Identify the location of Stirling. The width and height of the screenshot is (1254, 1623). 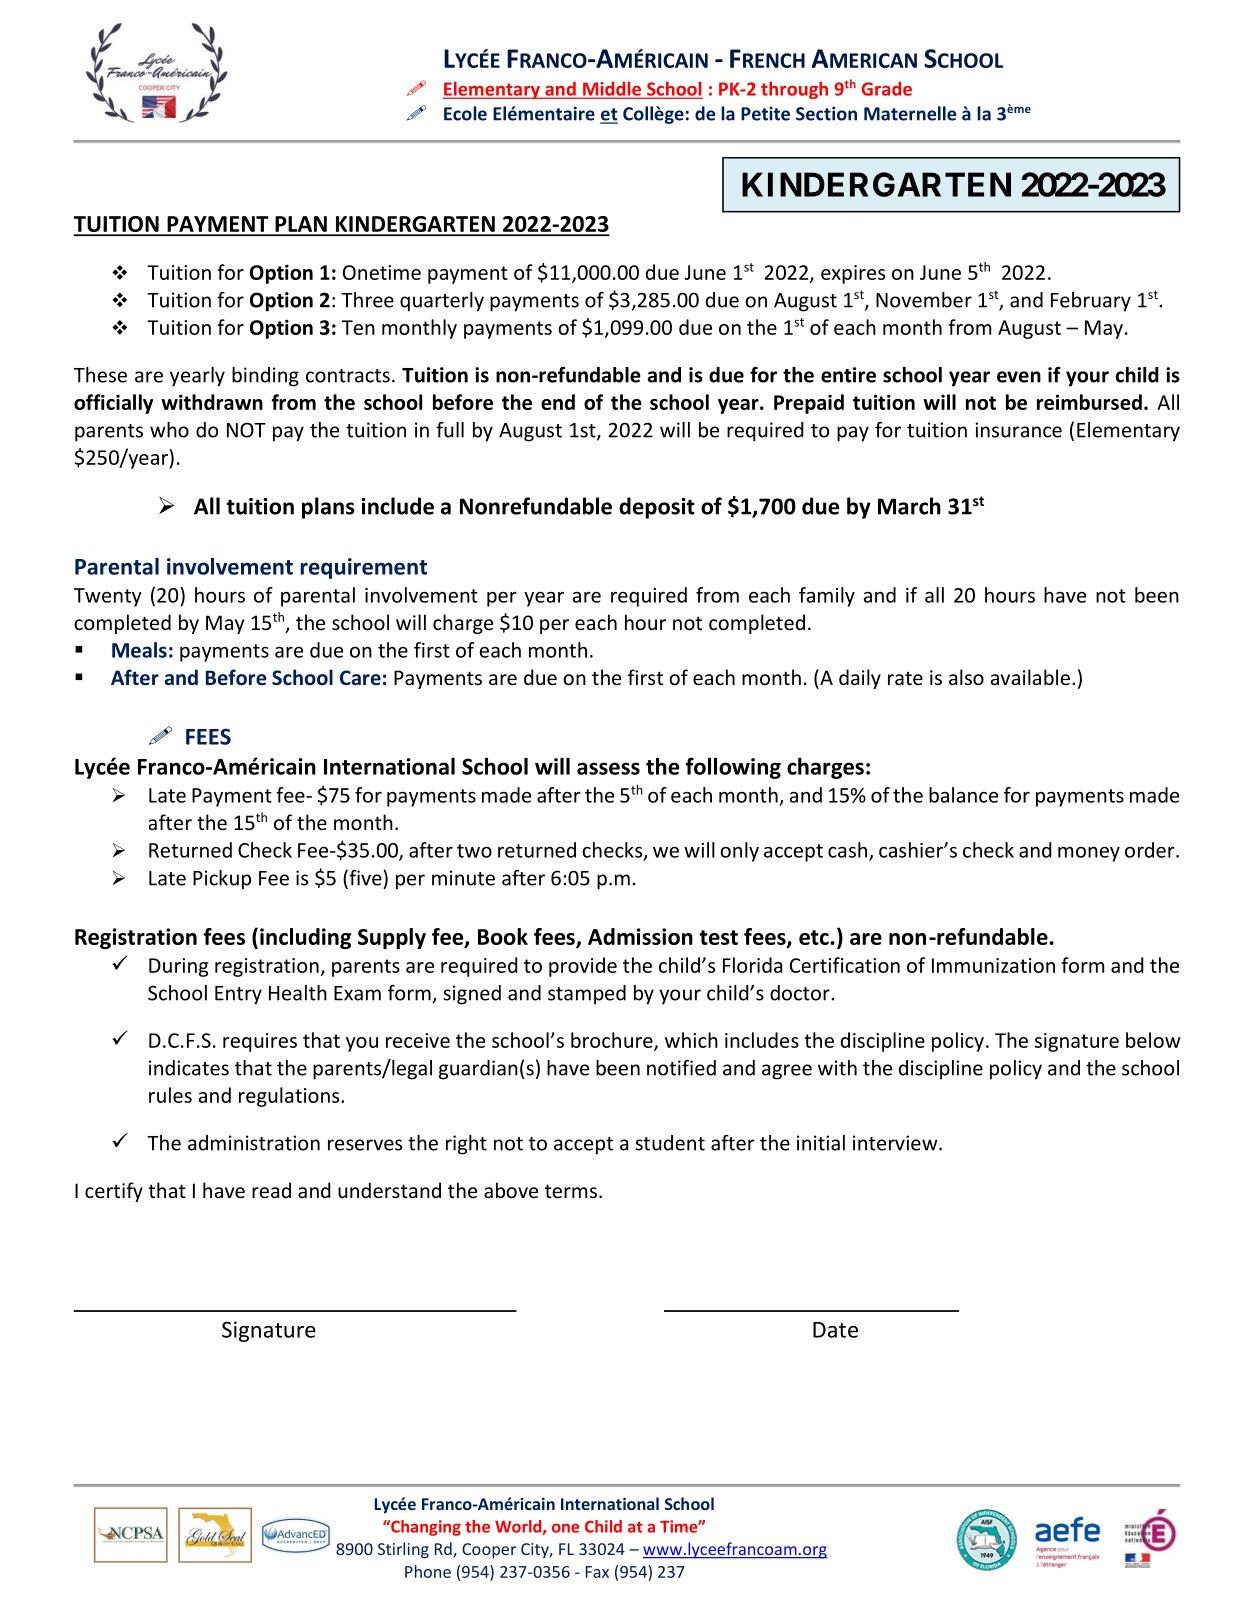
(403, 1550).
